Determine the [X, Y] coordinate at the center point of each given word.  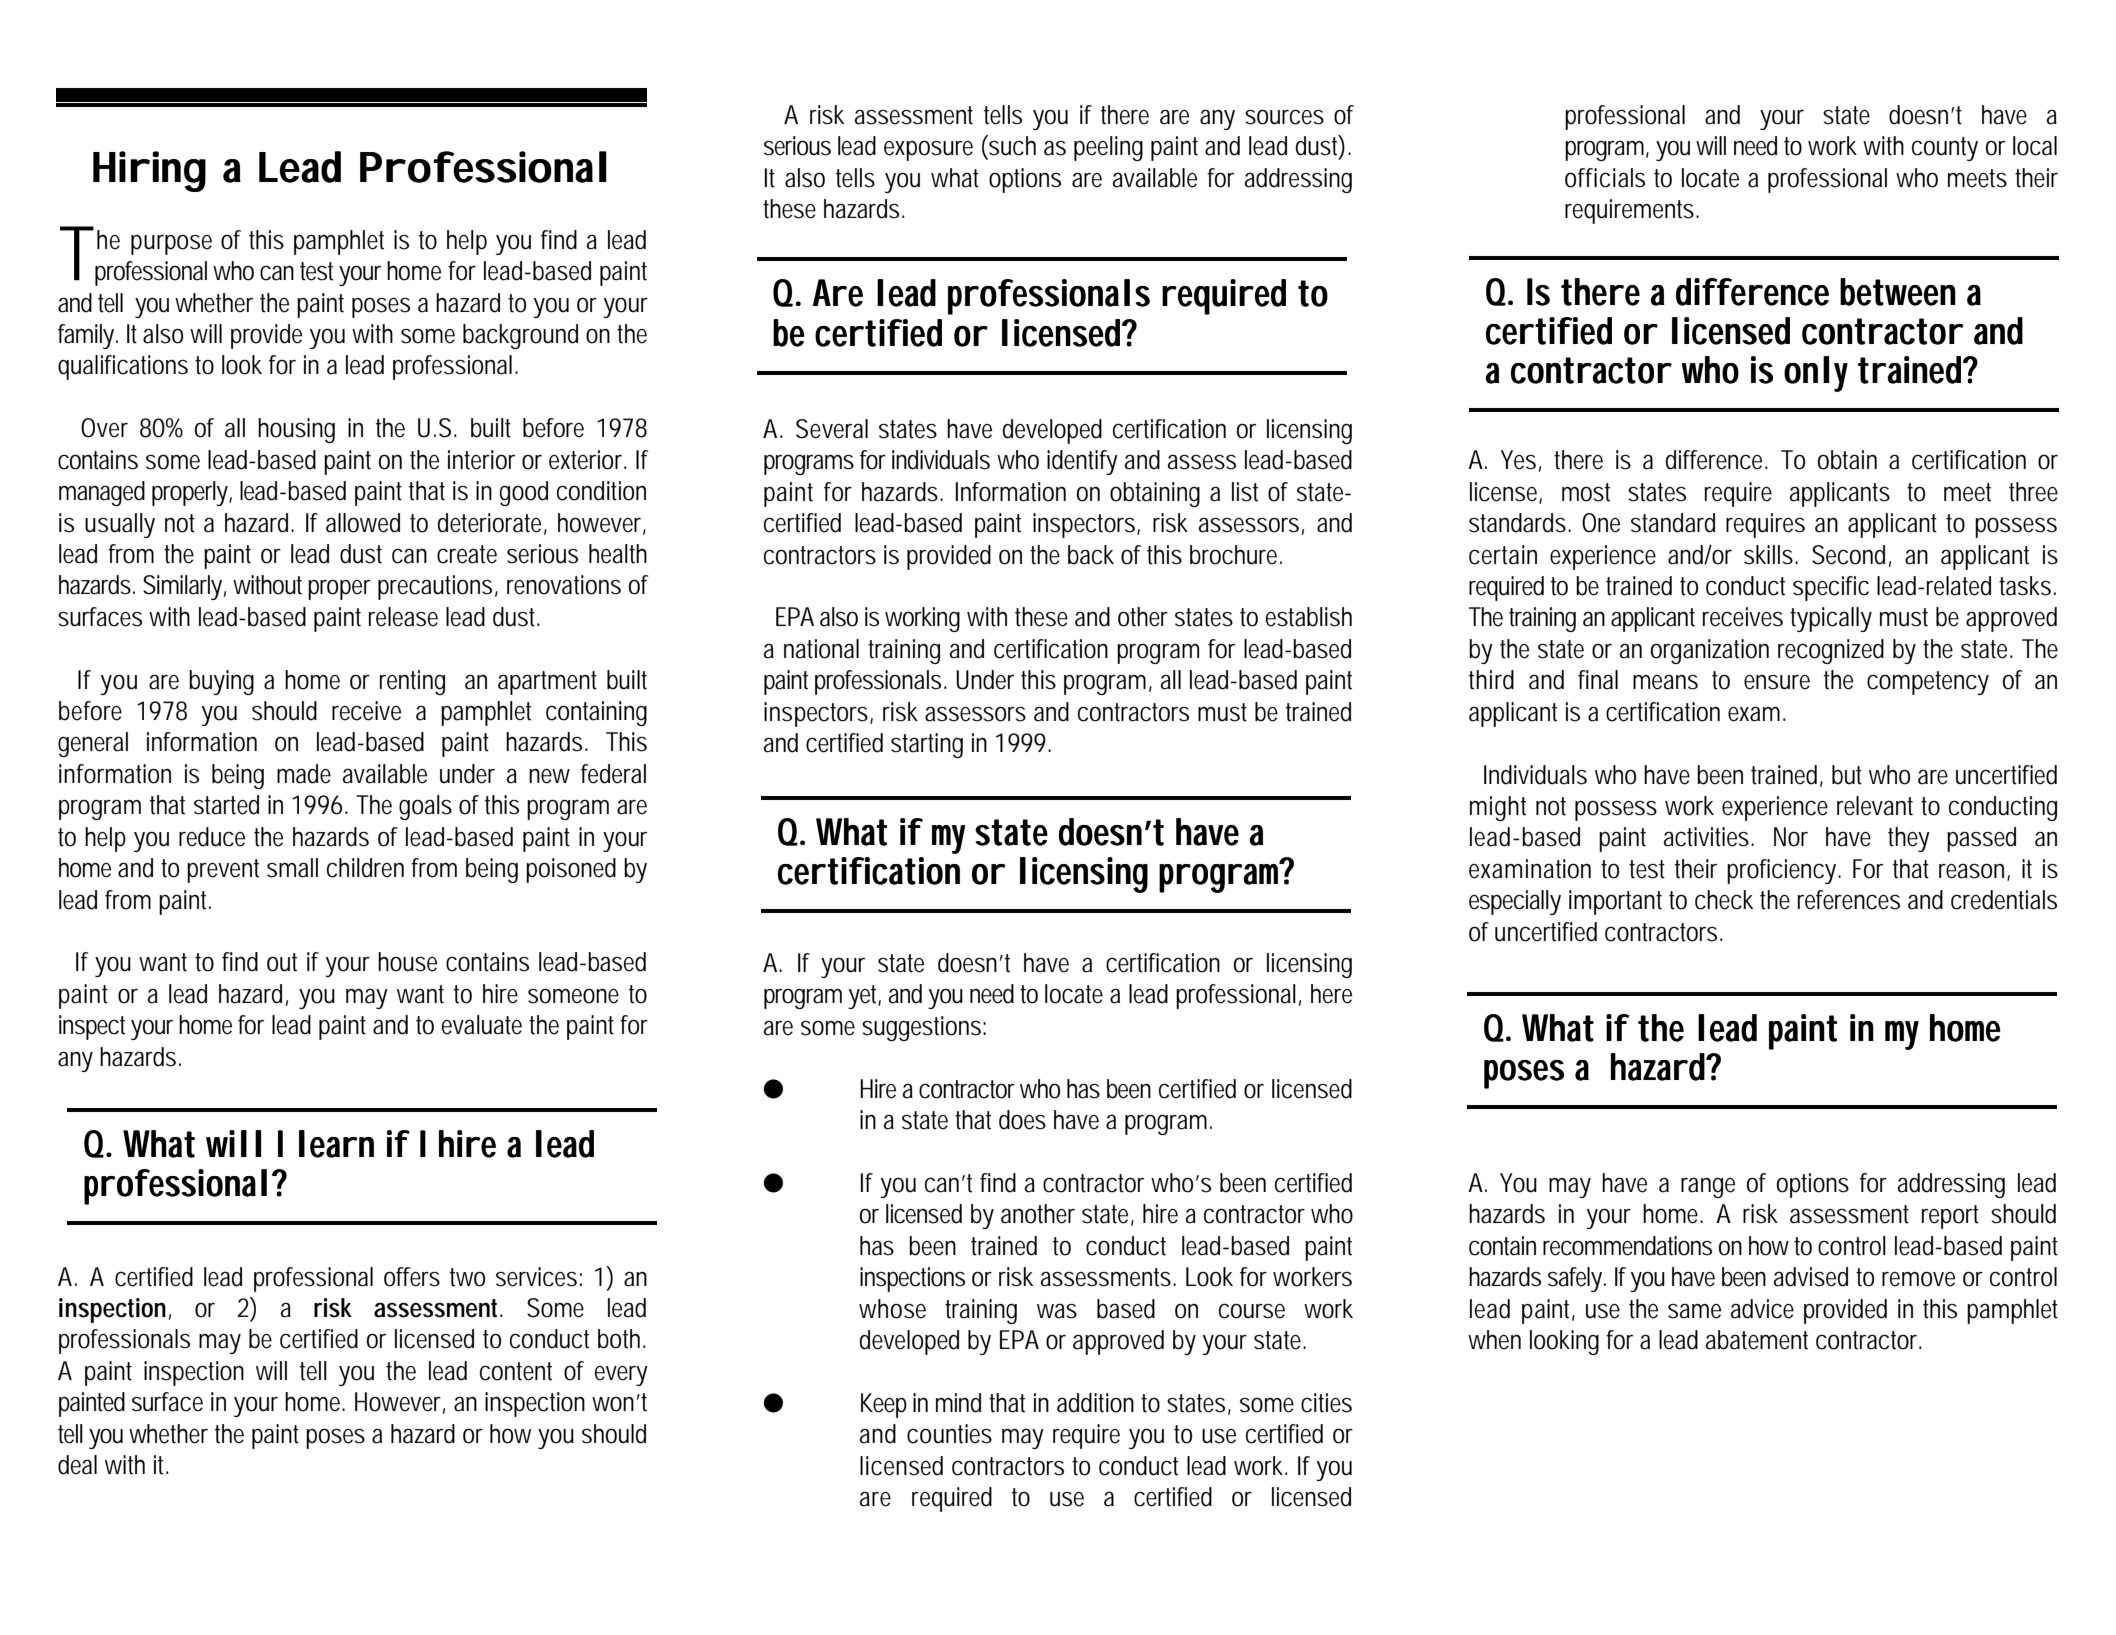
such [1011, 145]
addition [1095, 1403]
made [304, 774]
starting [927, 745]
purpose [171, 244]
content [516, 1371]
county [1945, 149]
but [1847, 775]
